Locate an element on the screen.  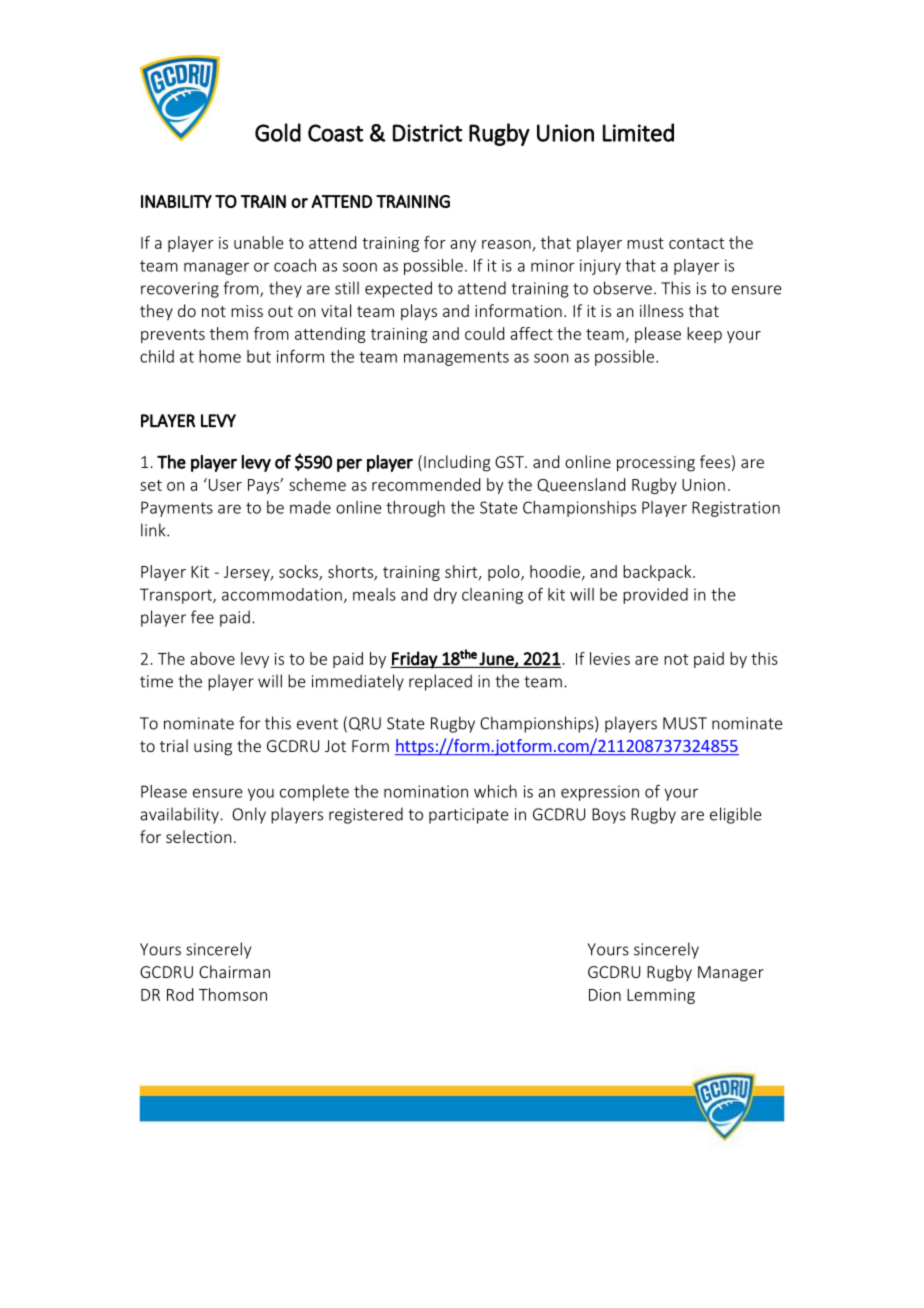
dry is located at coordinates (445, 596).
